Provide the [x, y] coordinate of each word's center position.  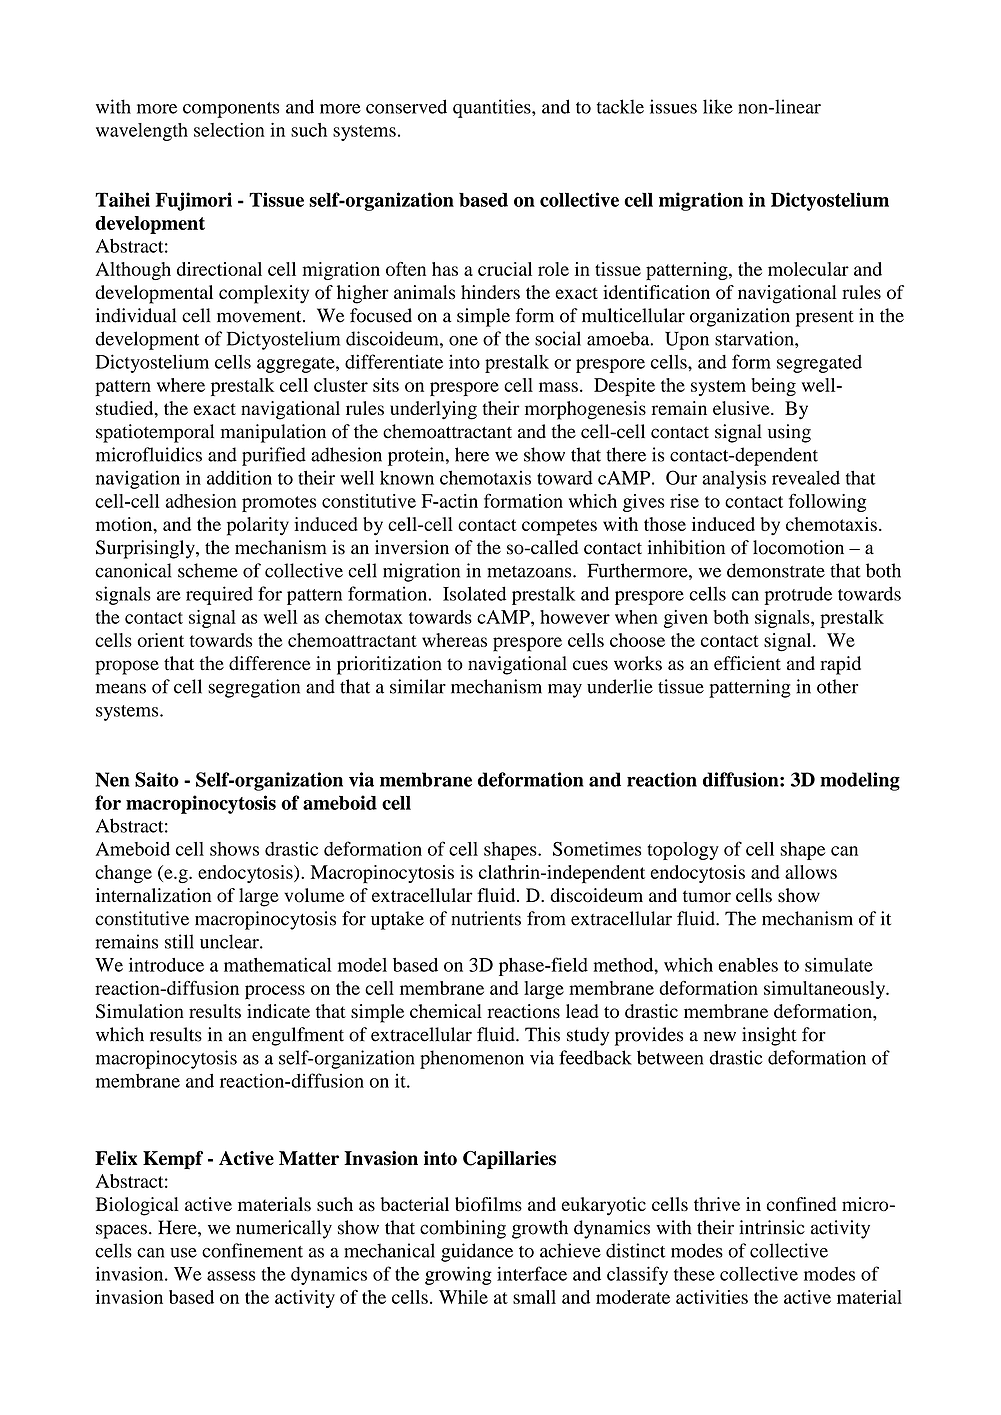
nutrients [486, 918]
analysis [734, 479]
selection [229, 130]
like [718, 106]
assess [231, 1276]
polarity [258, 526]
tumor [707, 896]
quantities [493, 108]
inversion [412, 547]
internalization [153, 895]
